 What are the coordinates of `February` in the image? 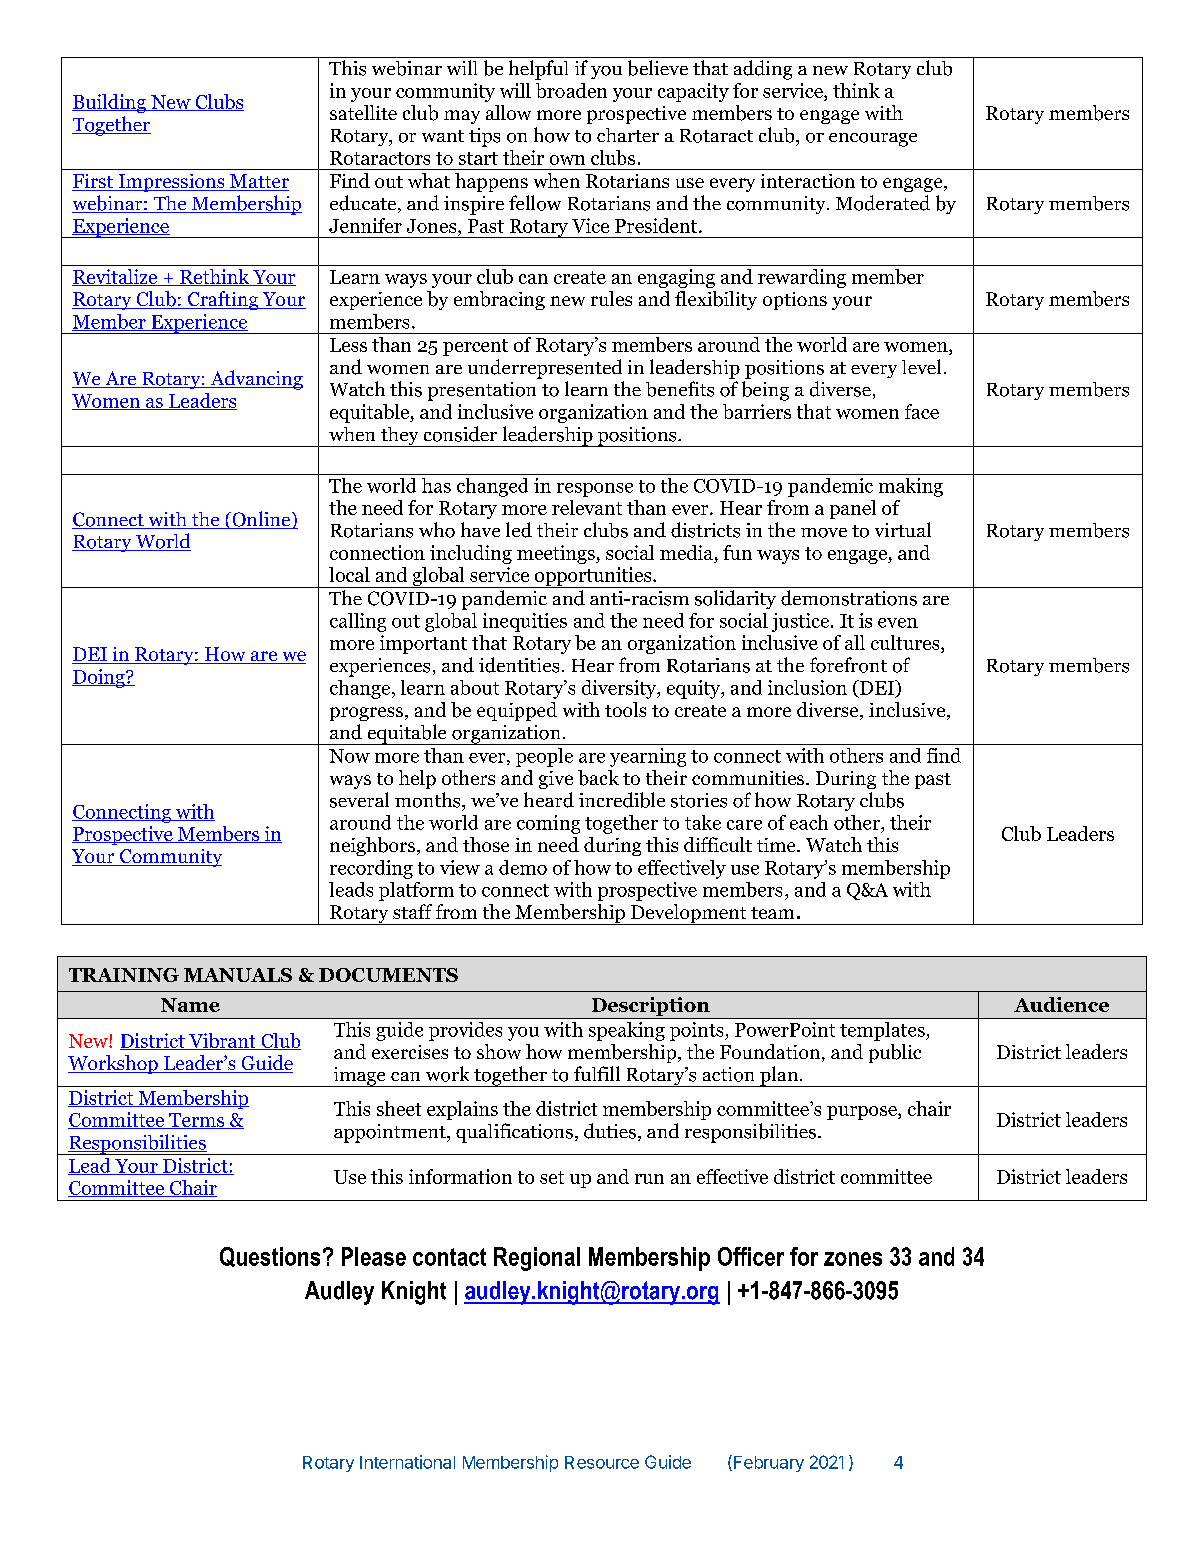 It's located at (769, 1464).
